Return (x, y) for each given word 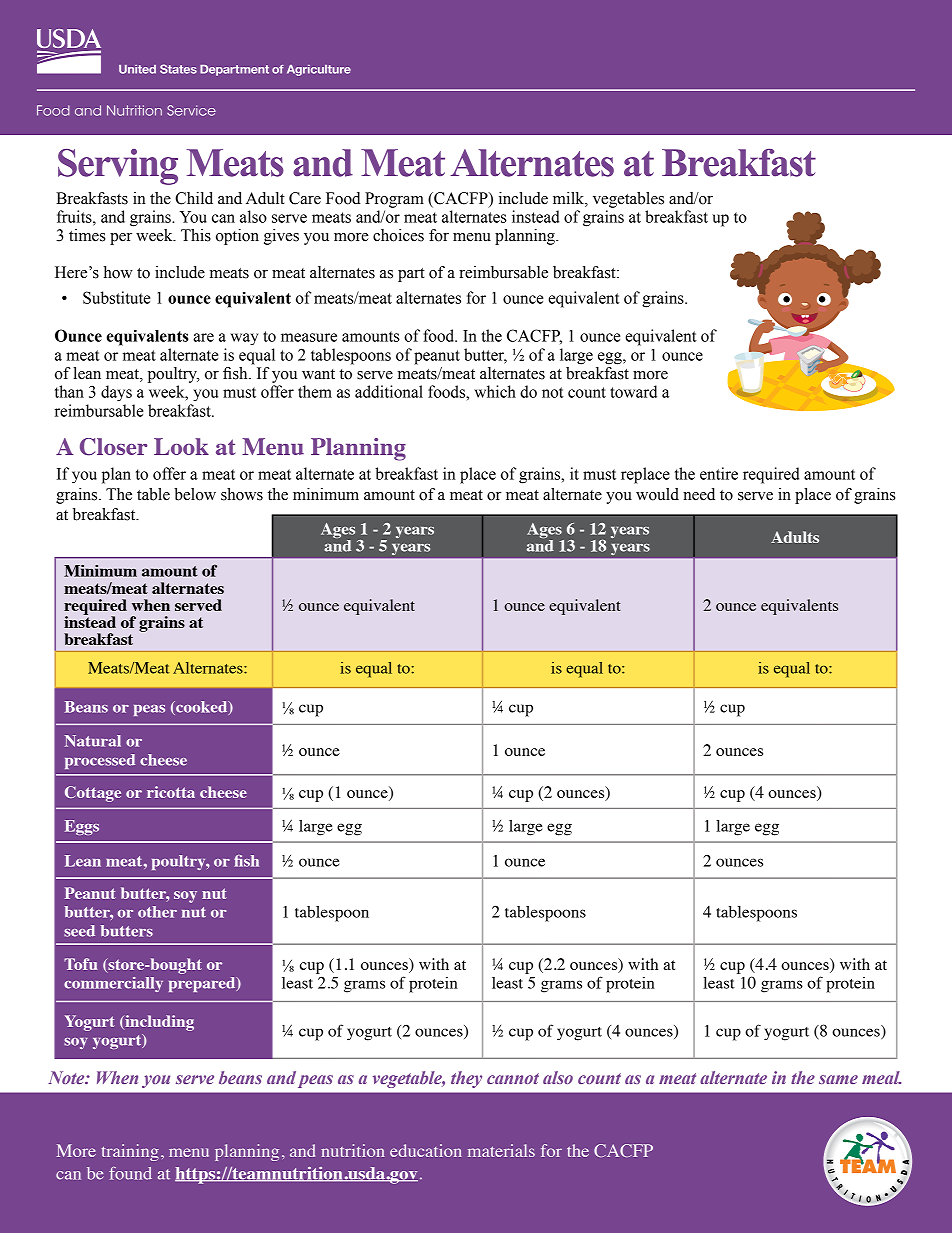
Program (394, 200)
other (157, 912)
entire (719, 473)
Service (191, 110)
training (130, 1152)
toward (633, 391)
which (495, 391)
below (195, 494)
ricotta (171, 792)
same (838, 1079)
